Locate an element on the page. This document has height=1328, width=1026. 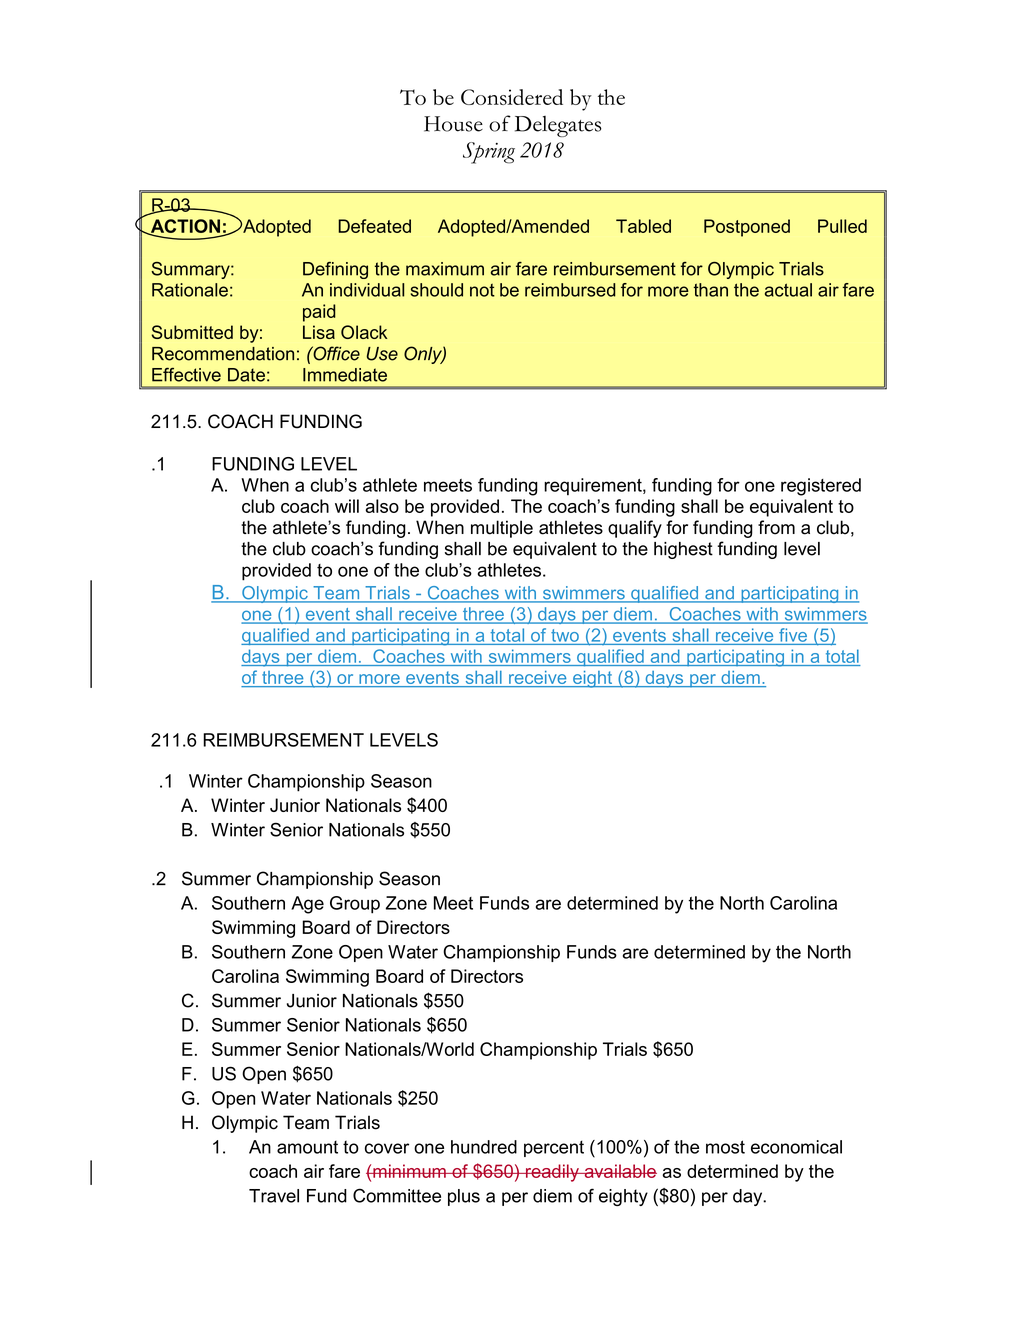
actual is located at coordinates (788, 290).
